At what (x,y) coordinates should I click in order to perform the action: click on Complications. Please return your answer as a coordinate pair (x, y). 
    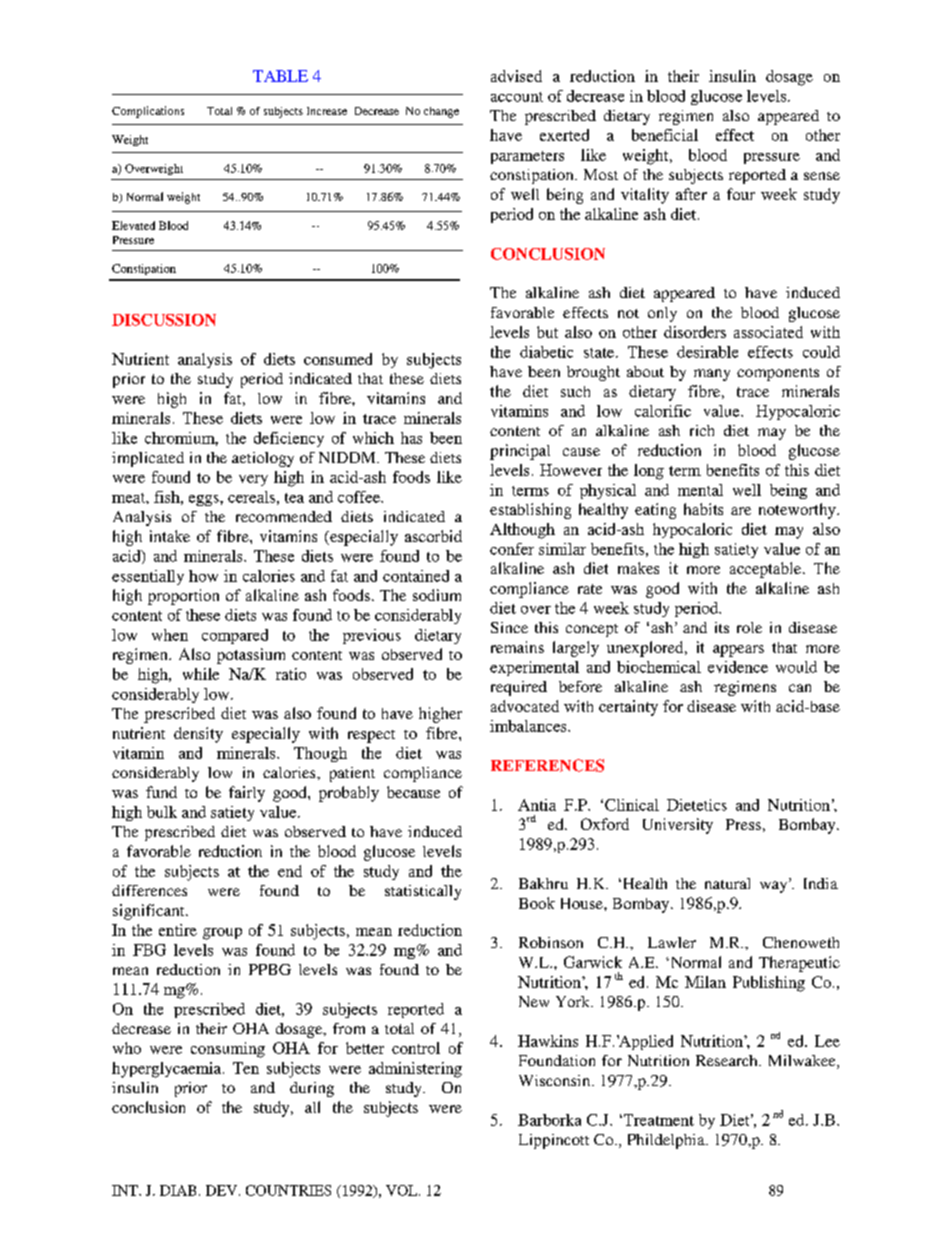
    Looking at the image, I should click on (148, 112).
